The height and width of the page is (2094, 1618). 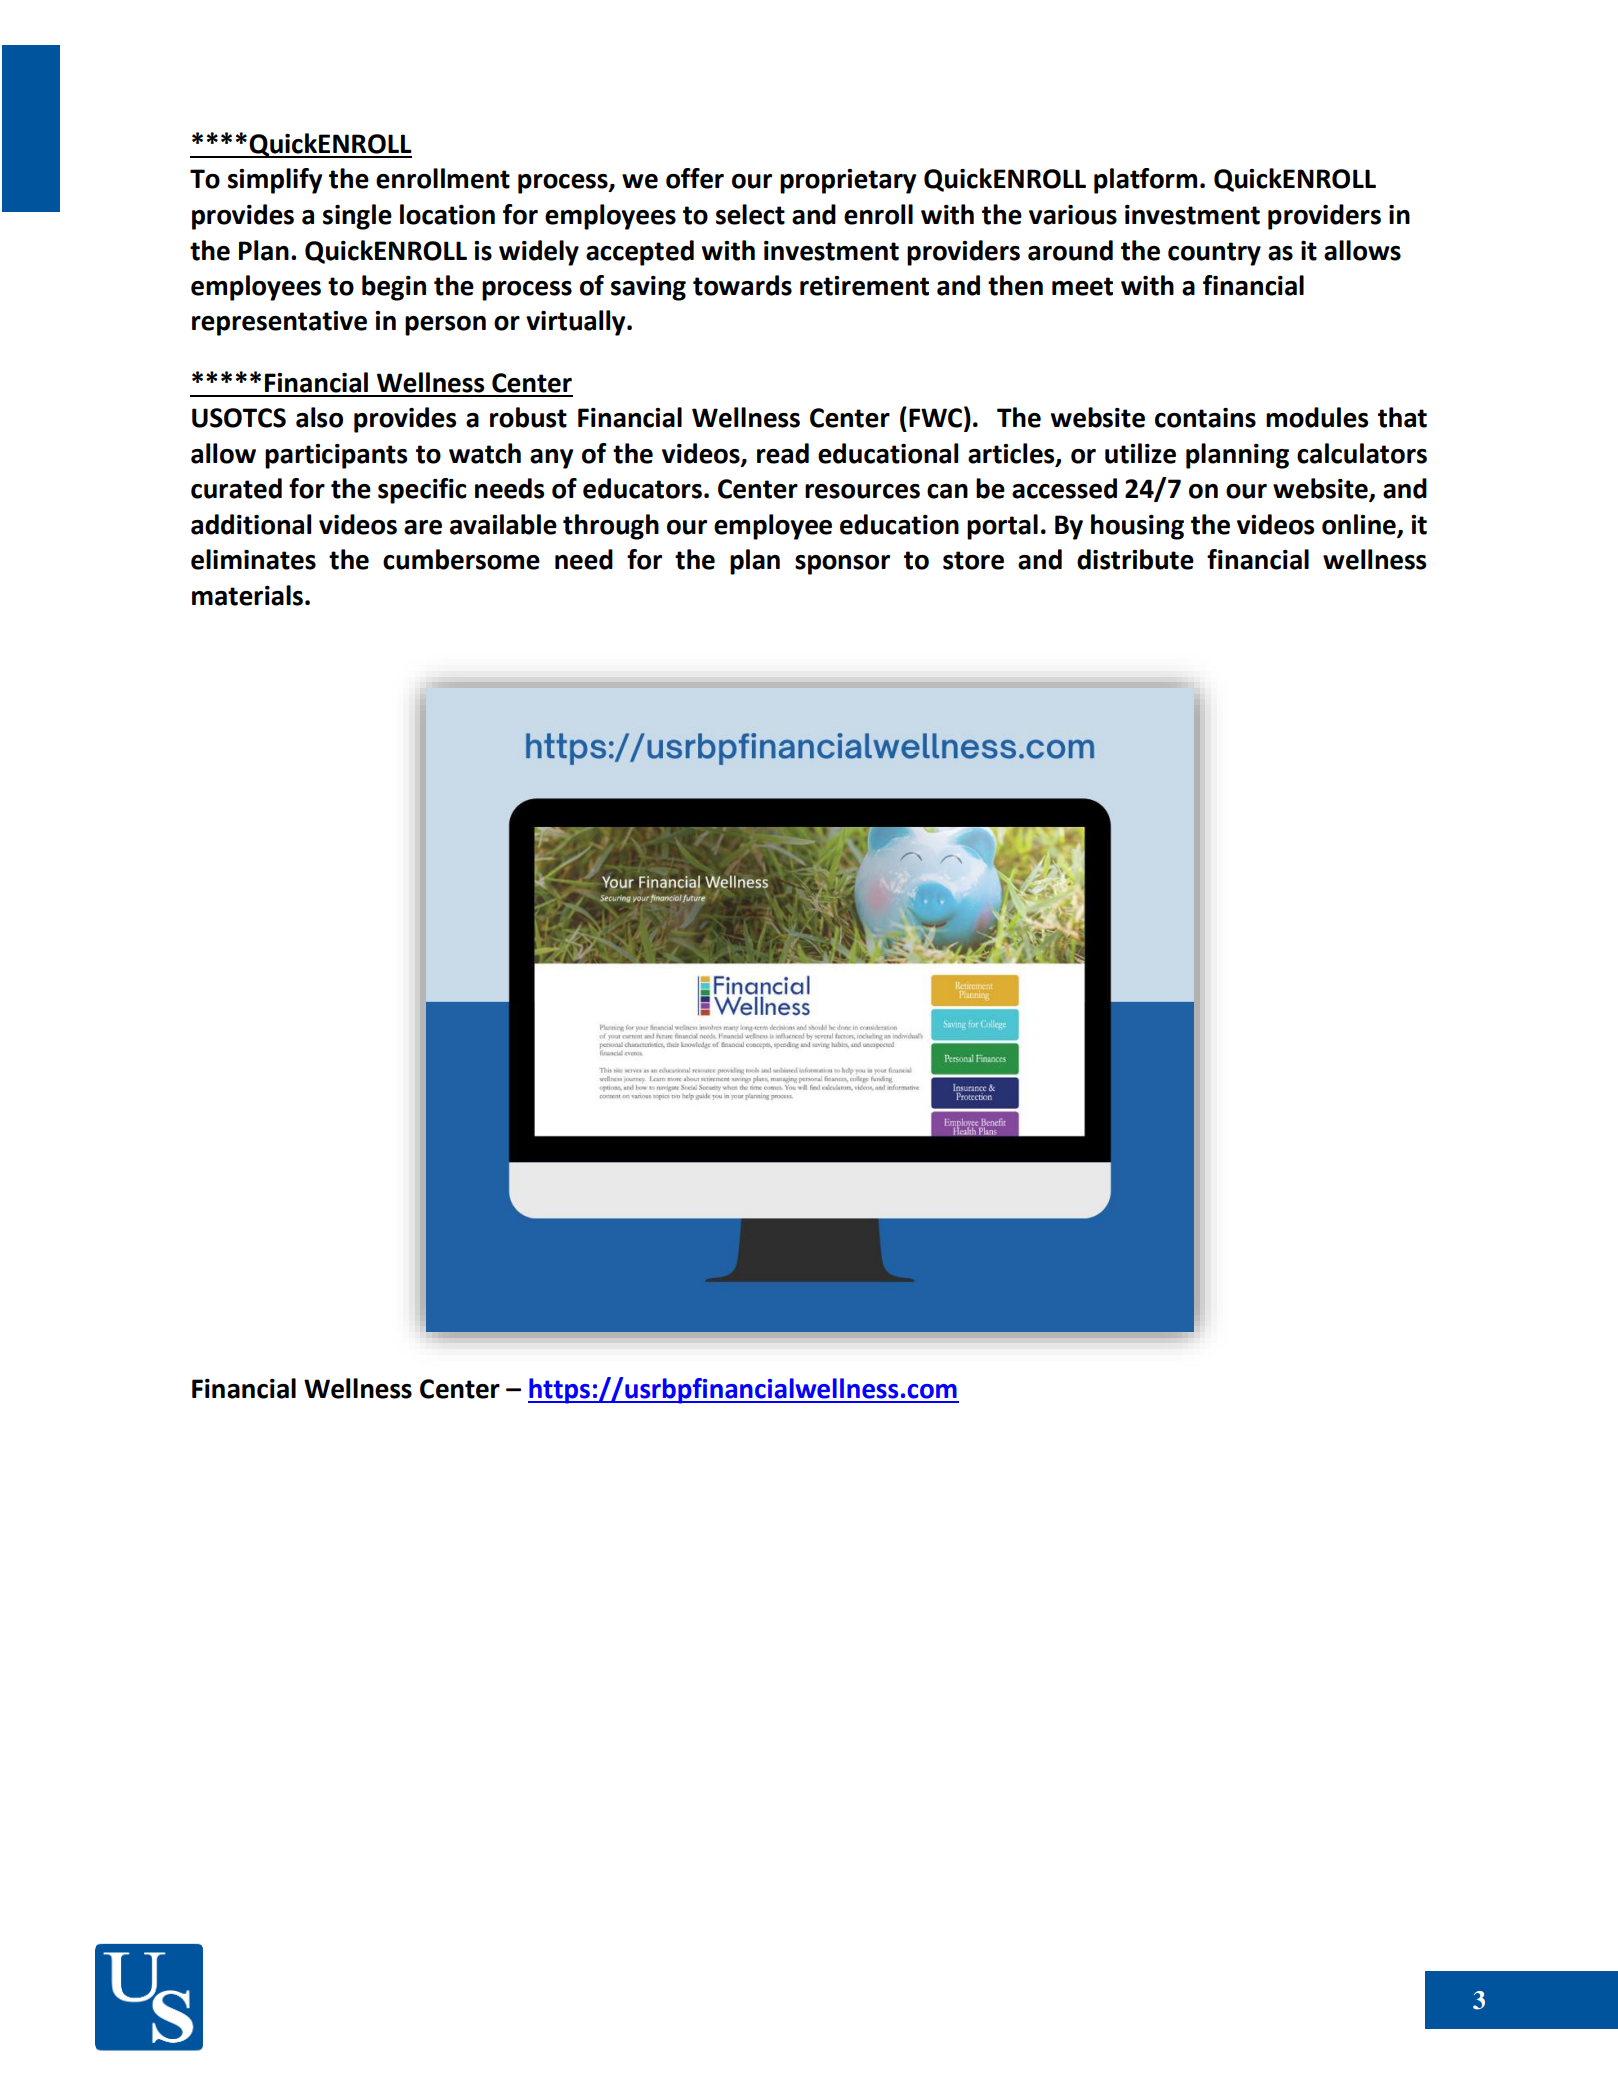 I want to click on also, so click(x=319, y=417).
